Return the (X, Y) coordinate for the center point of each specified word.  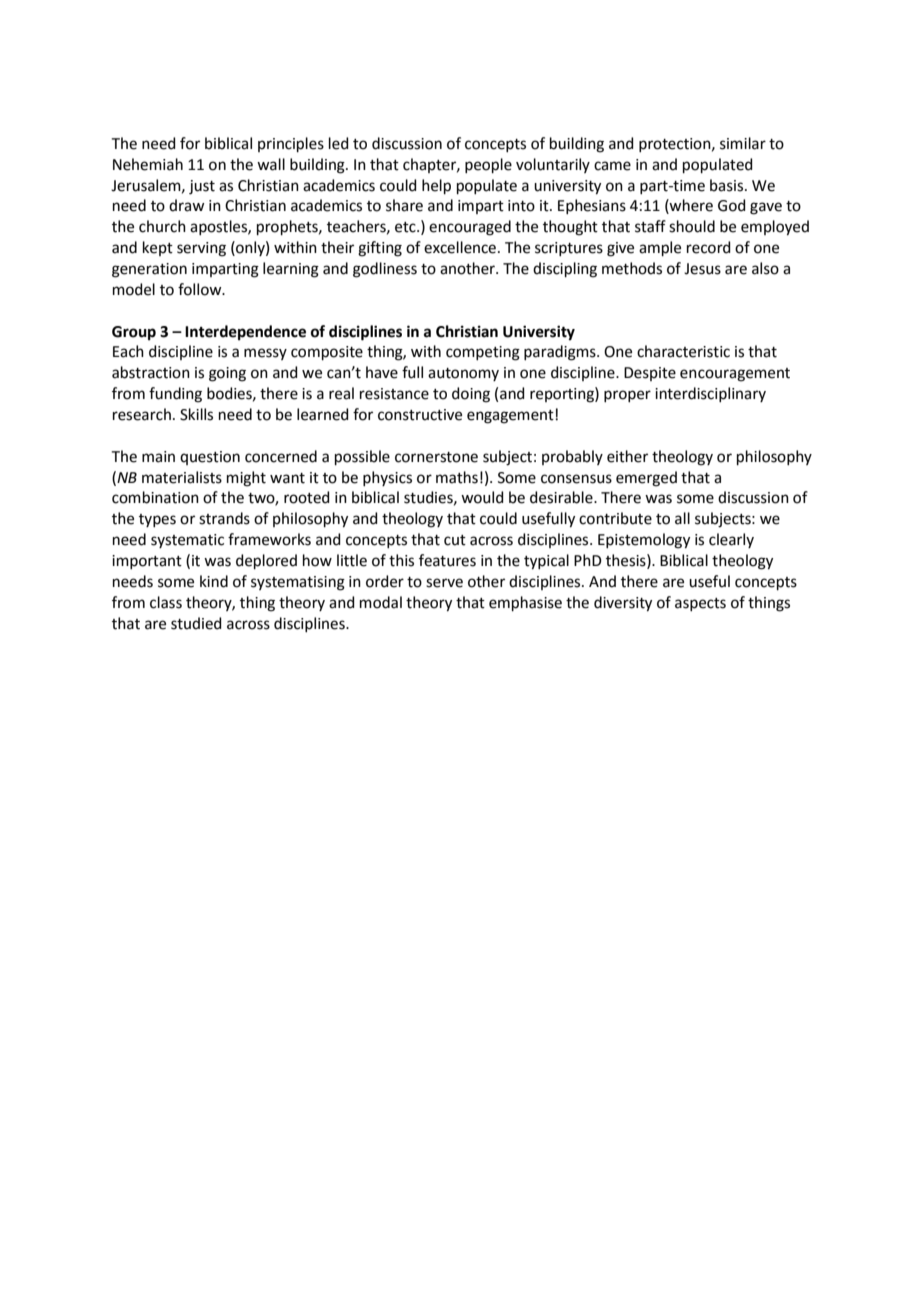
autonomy (463, 374)
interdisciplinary (710, 394)
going (227, 374)
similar (743, 143)
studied (196, 623)
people (488, 165)
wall (271, 164)
